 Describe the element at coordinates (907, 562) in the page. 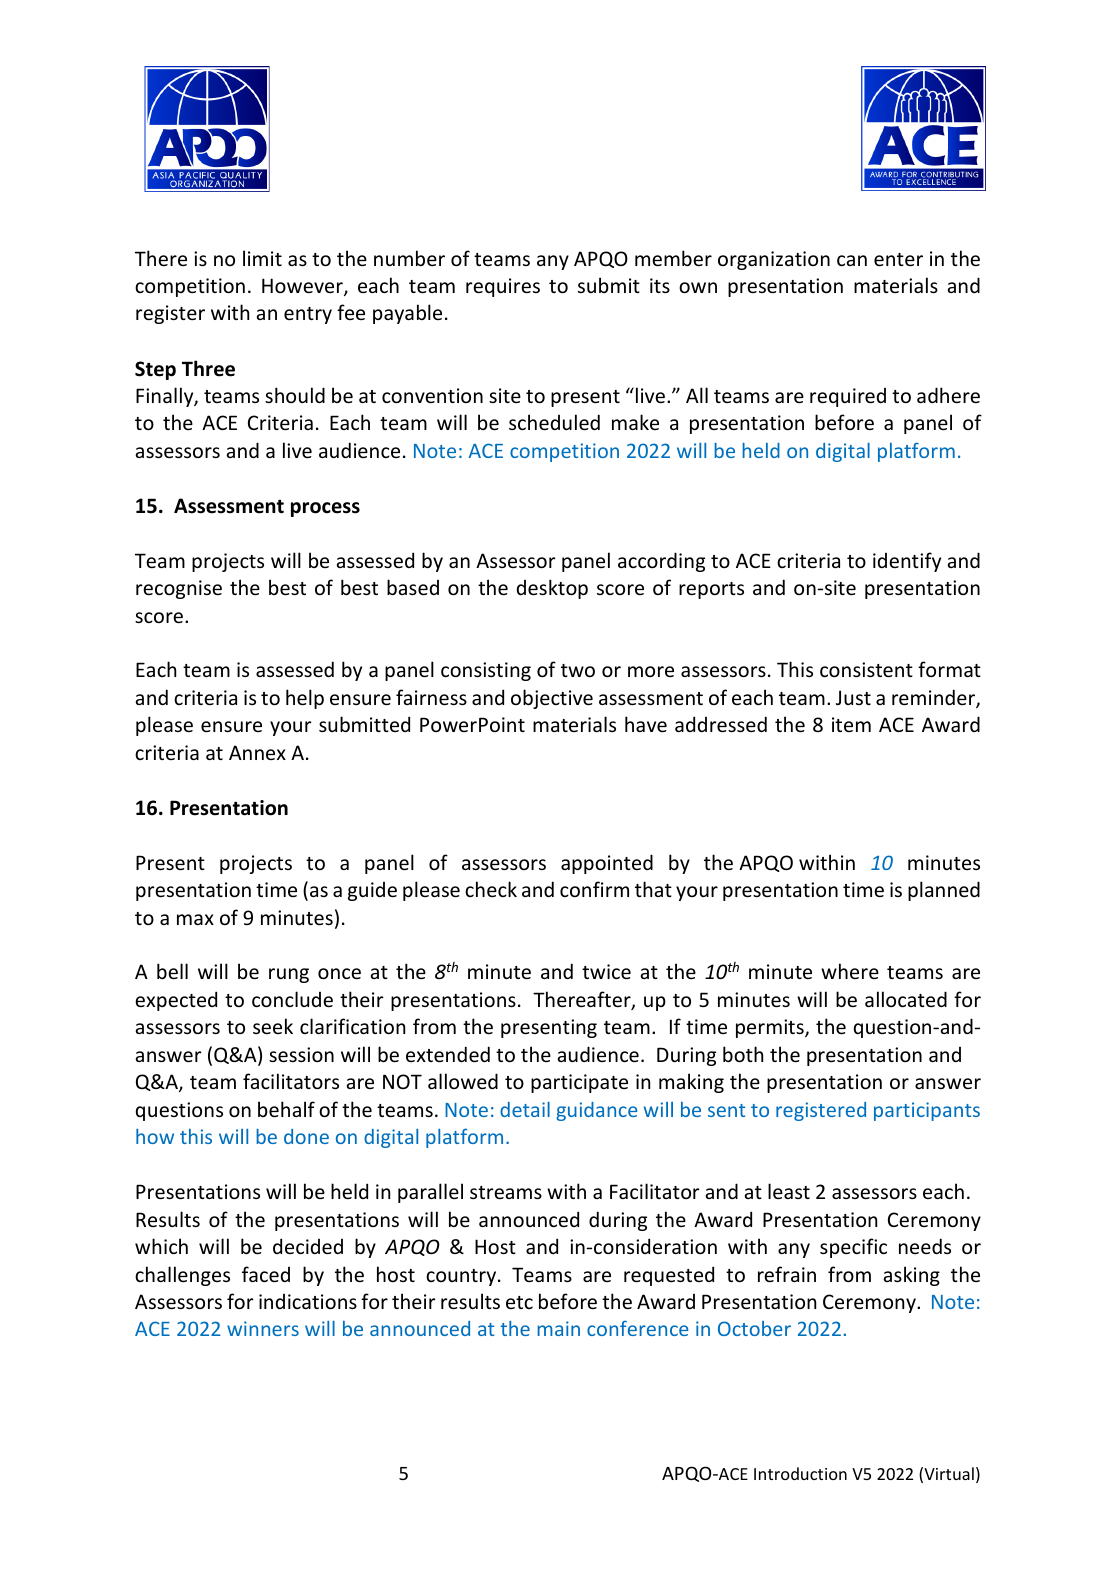

I see `identify` at that location.
